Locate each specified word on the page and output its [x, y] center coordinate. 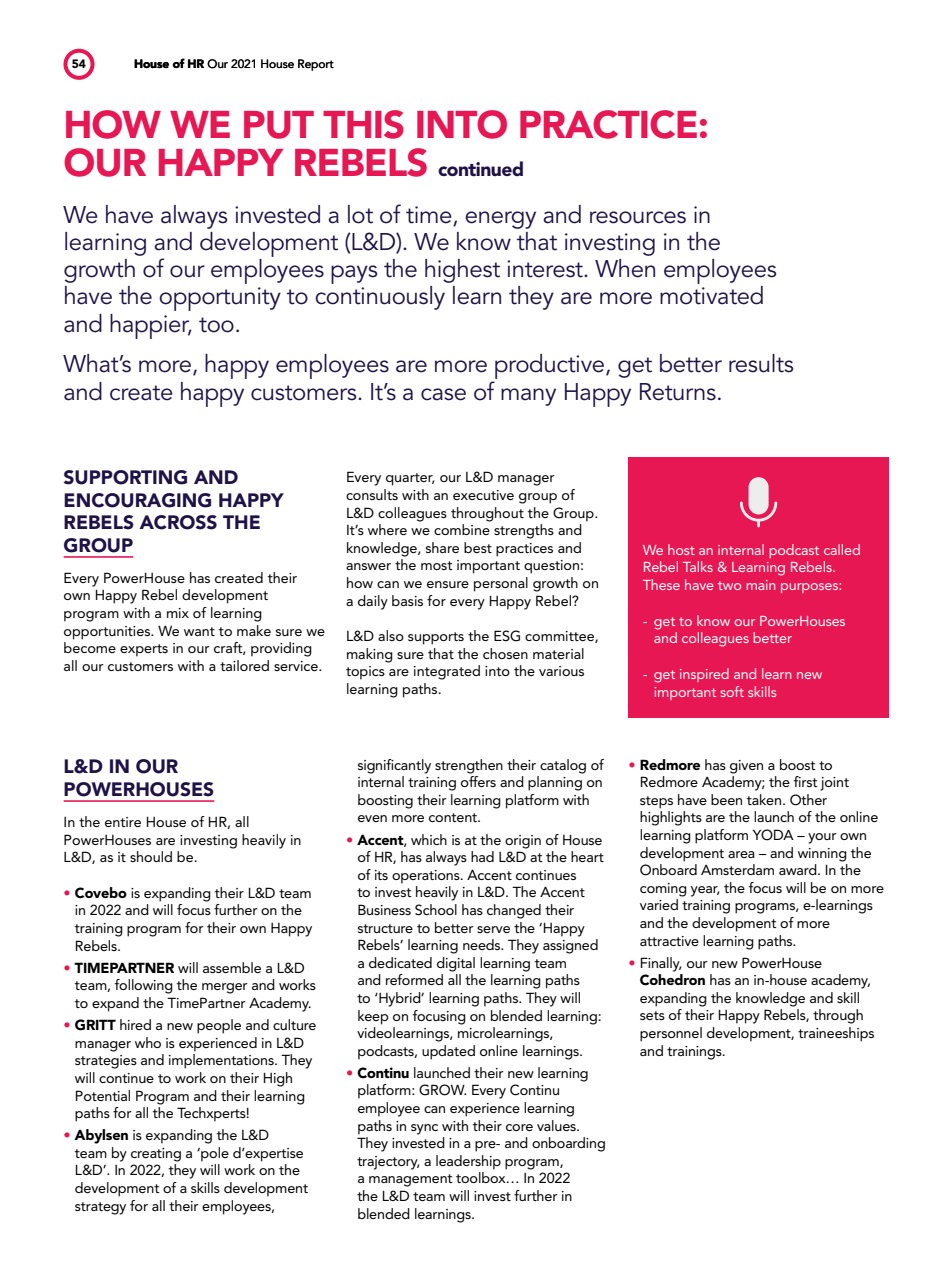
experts [144, 650]
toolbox [482, 1177]
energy [500, 220]
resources [638, 217]
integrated [447, 672]
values [557, 1125]
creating [156, 1155]
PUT [279, 125]
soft [732, 691]
